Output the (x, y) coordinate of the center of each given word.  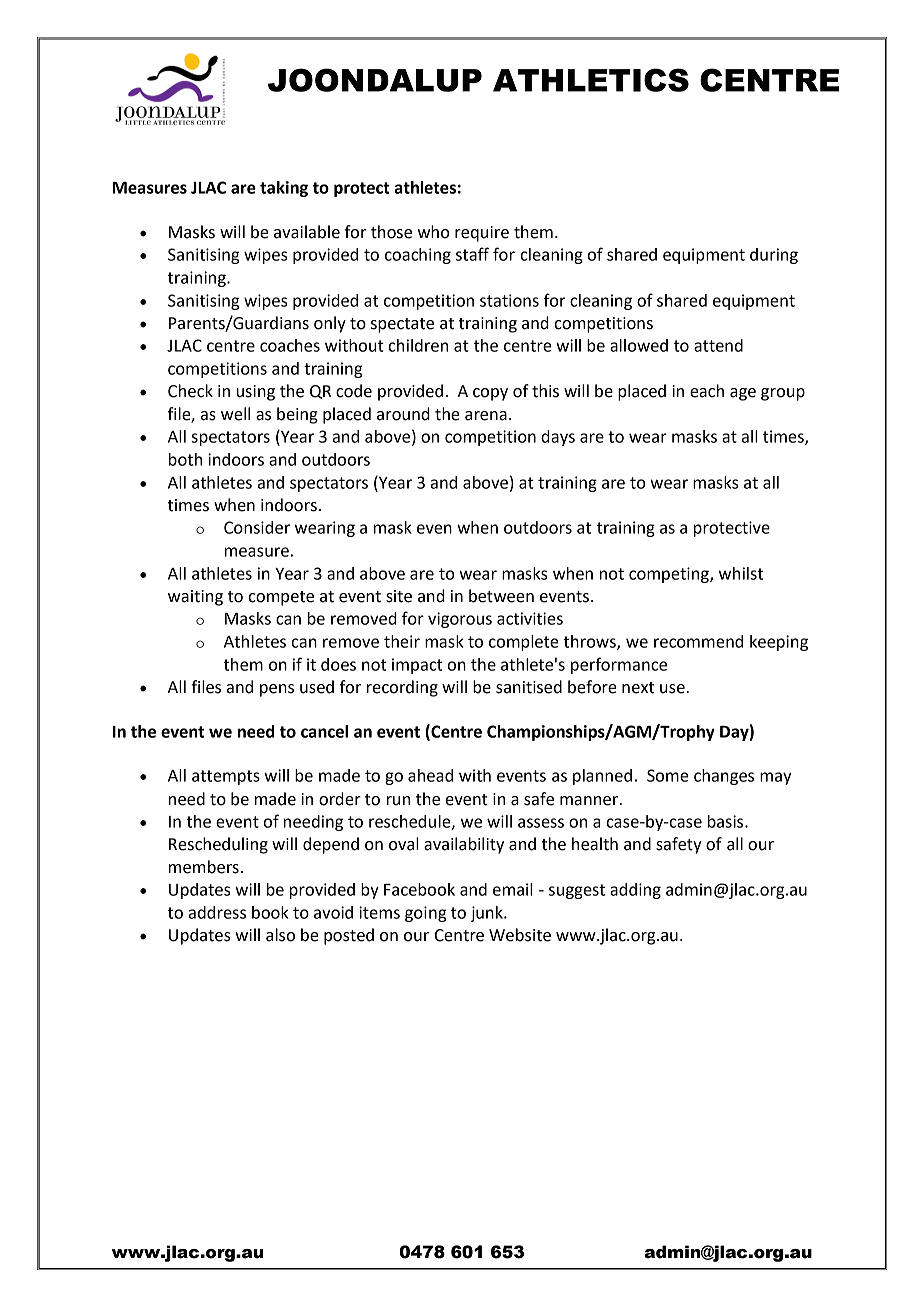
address (217, 912)
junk (487, 914)
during (774, 256)
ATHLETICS (591, 80)
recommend (698, 641)
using (256, 393)
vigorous (460, 620)
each (707, 391)
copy (490, 394)
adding (635, 891)
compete (281, 598)
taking (284, 189)
